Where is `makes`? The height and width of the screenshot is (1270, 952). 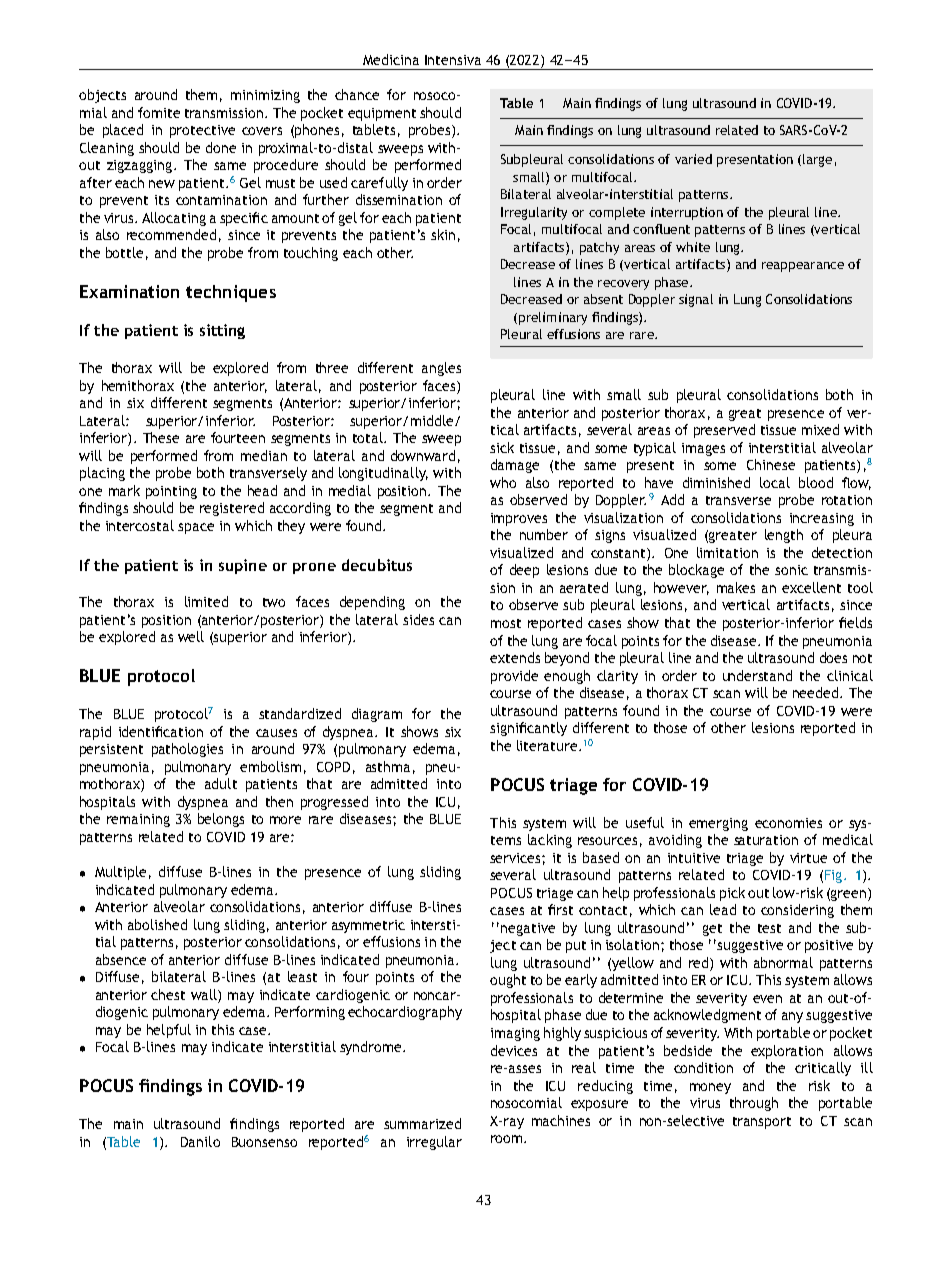
makes is located at coordinates (736, 587).
